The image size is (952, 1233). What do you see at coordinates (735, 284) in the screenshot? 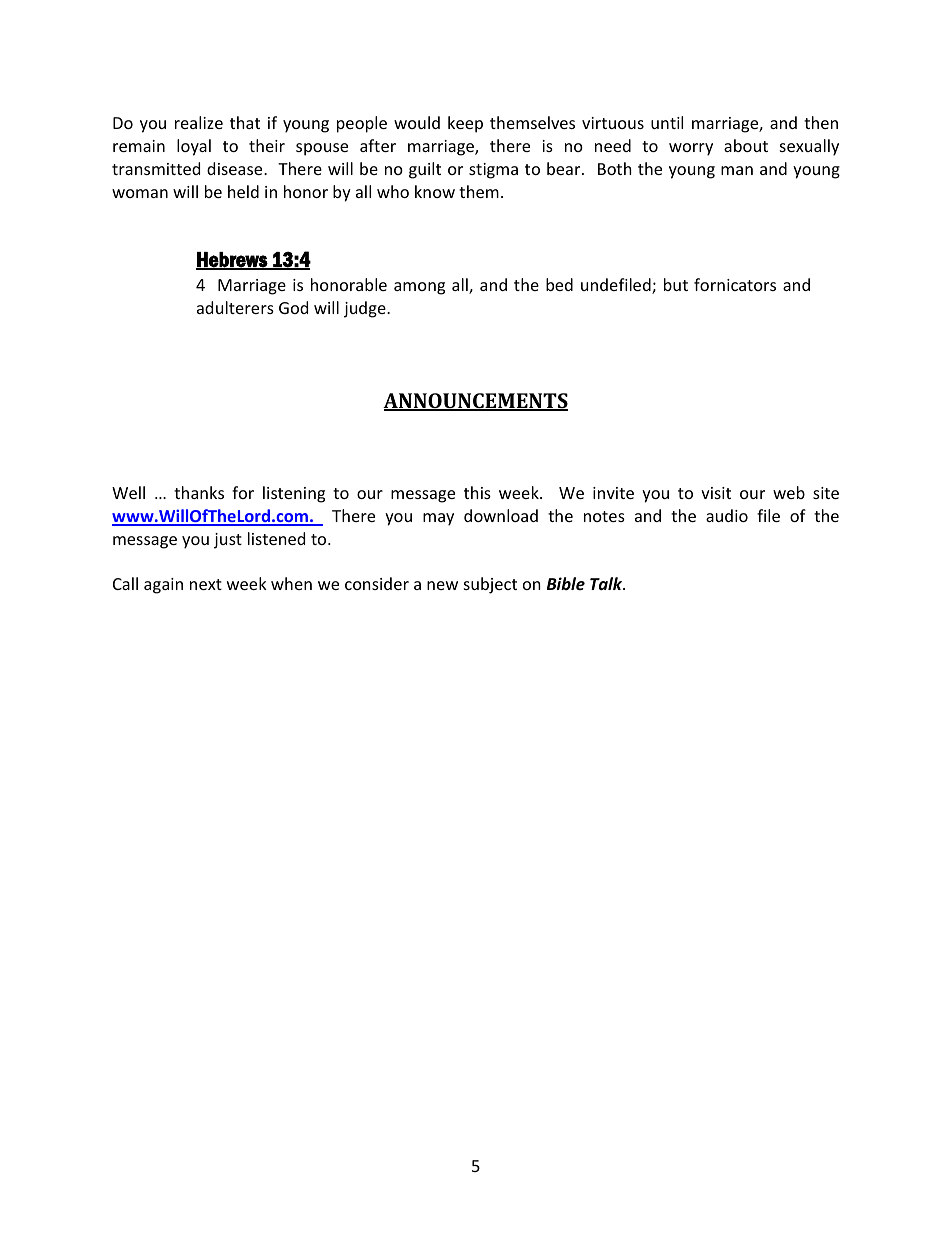
I see `fornicators` at bounding box center [735, 284].
